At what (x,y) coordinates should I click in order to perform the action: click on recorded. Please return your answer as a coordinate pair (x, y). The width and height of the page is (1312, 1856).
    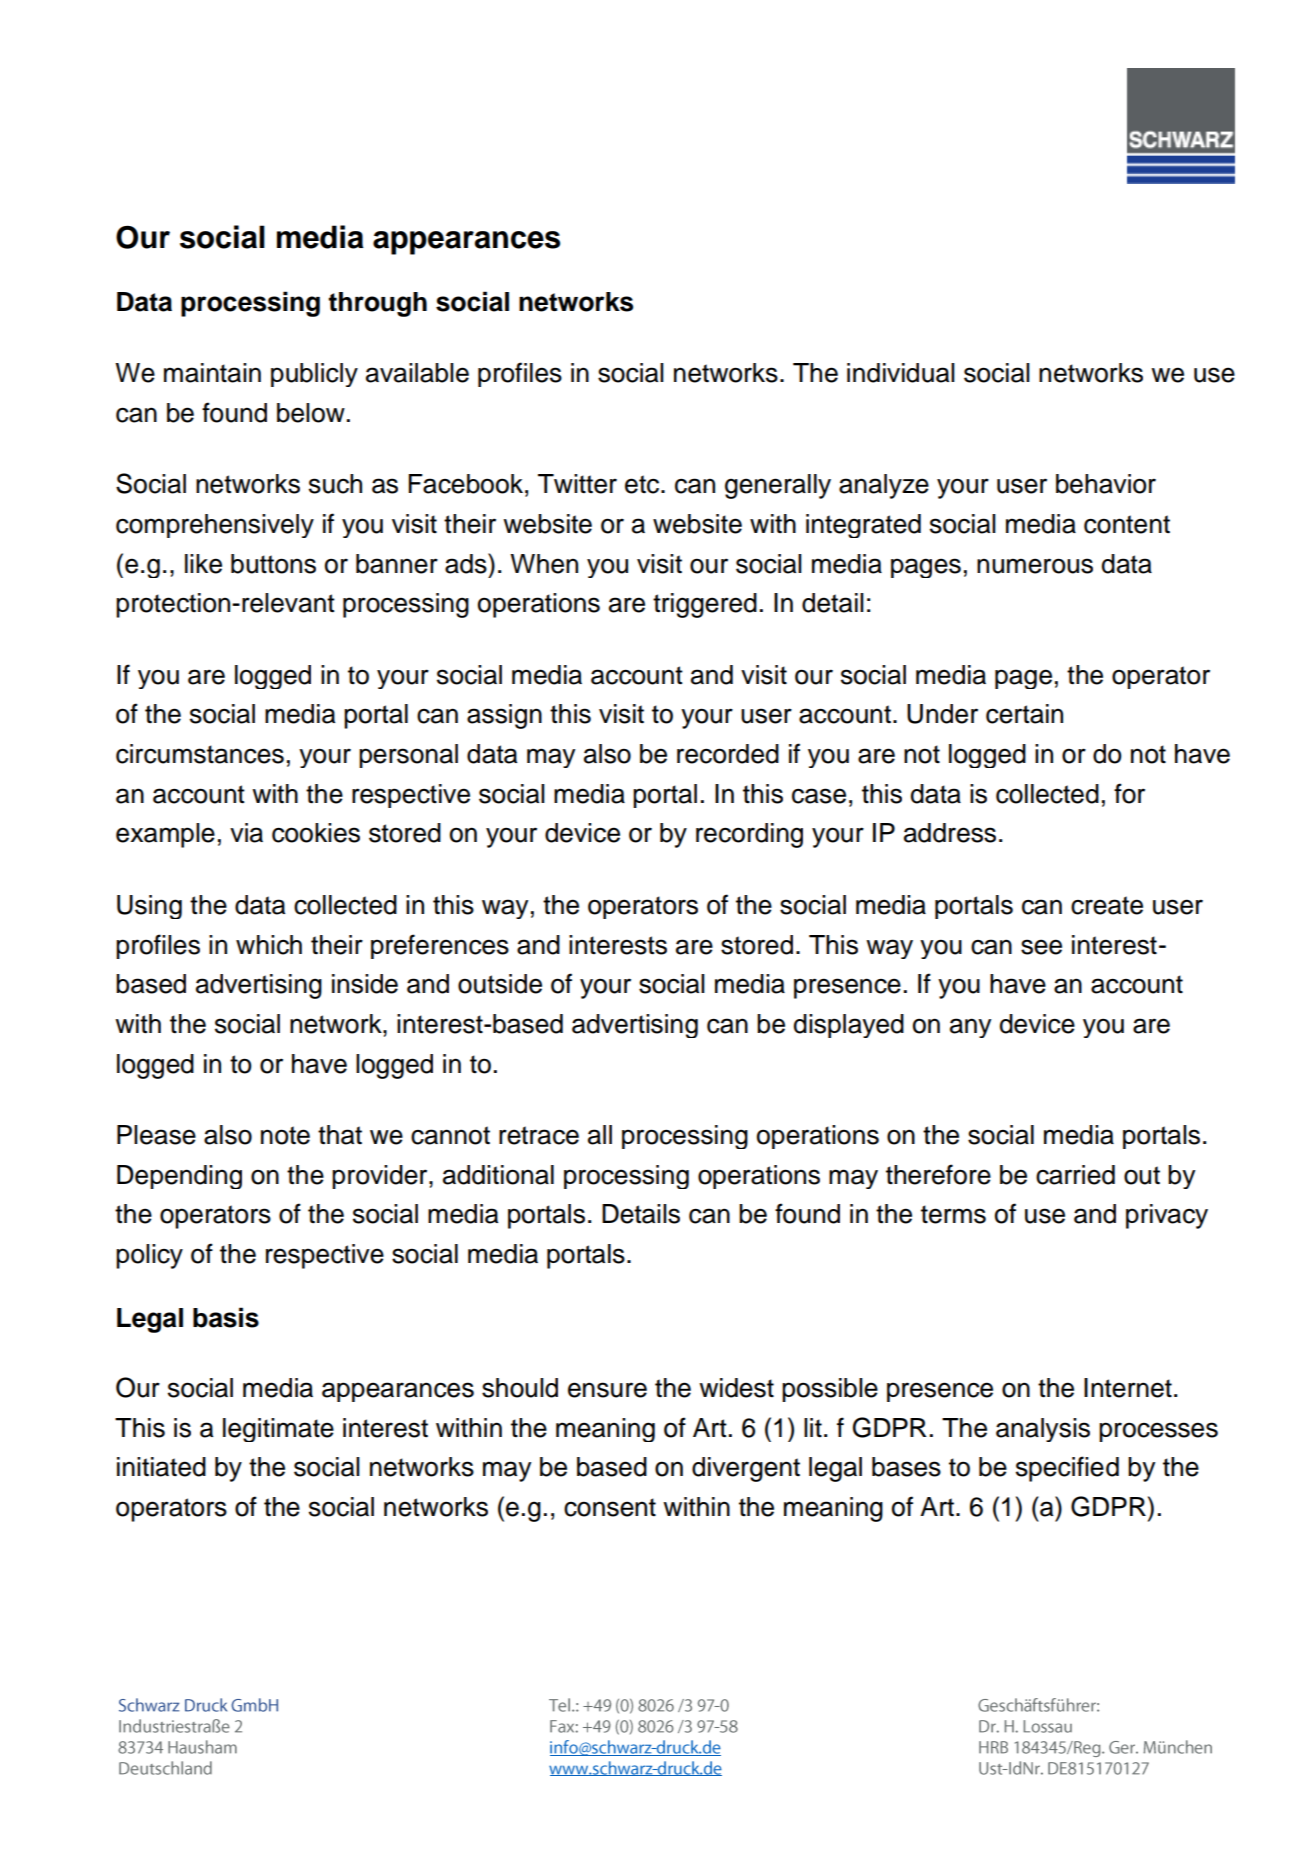
    Looking at the image, I should click on (728, 754).
